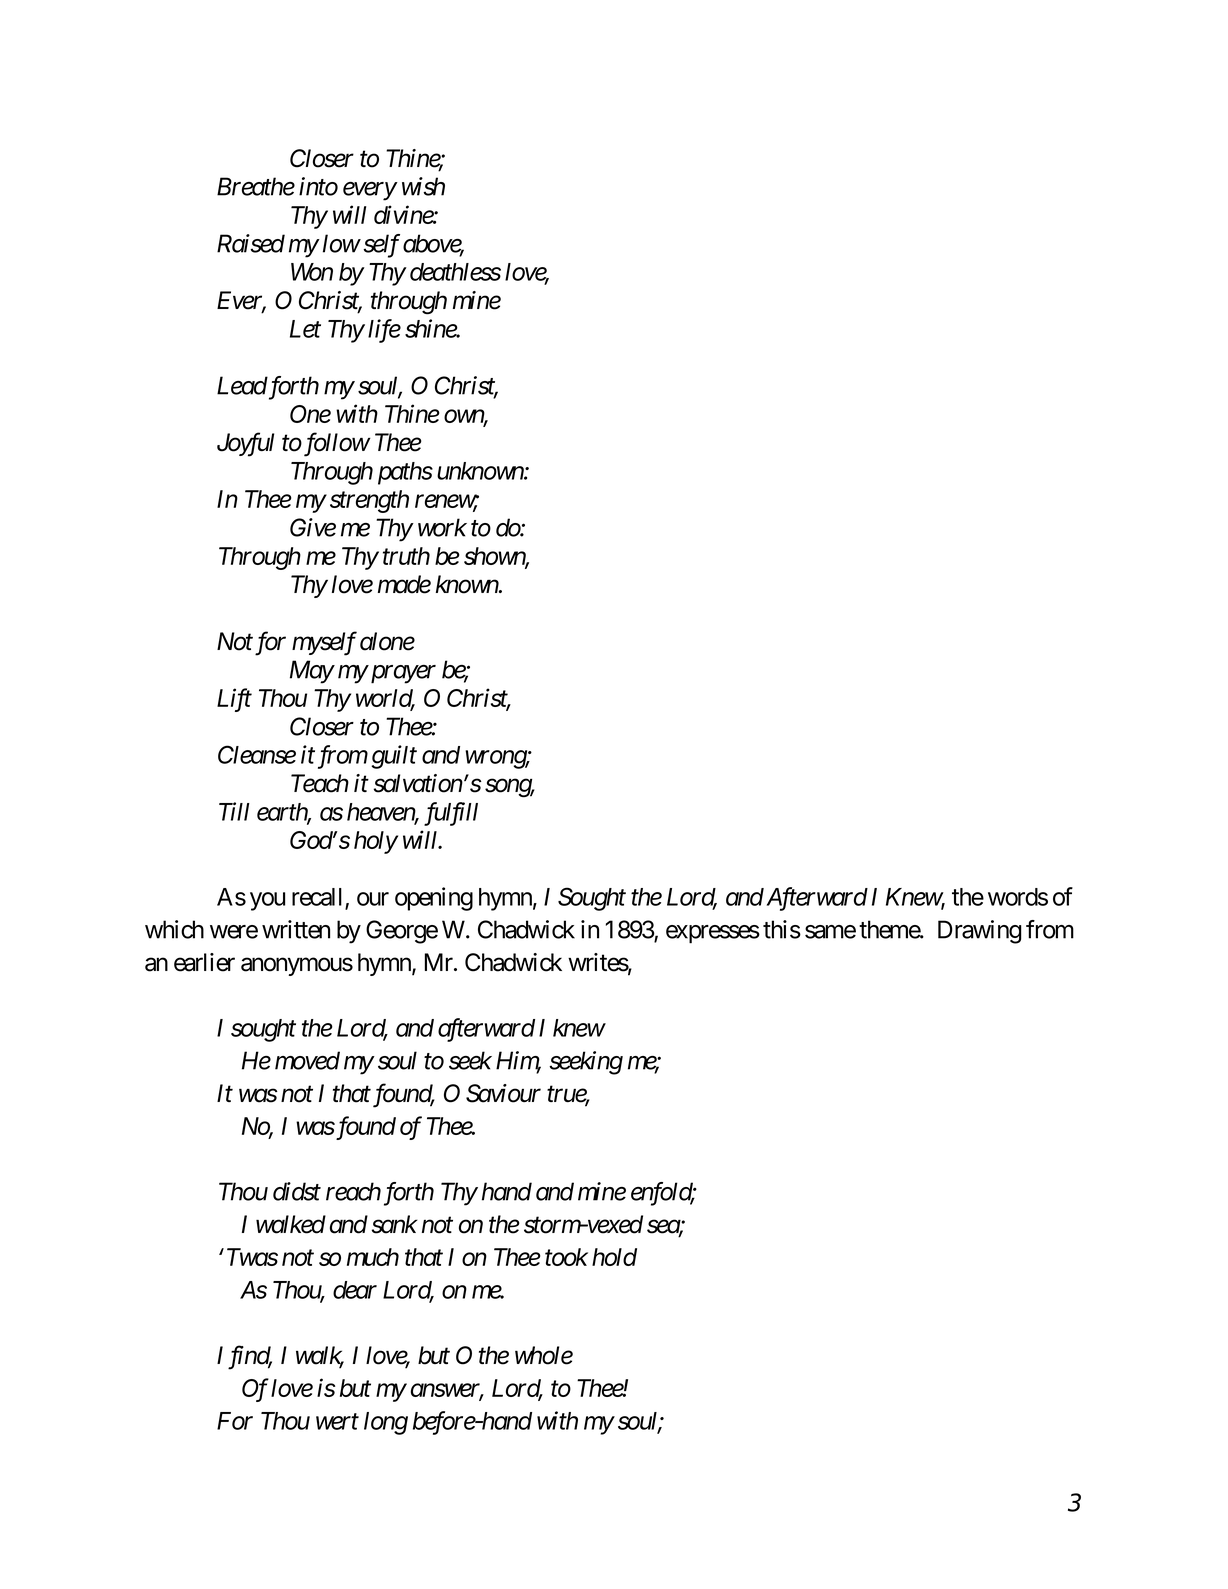 The image size is (1228, 1589). Describe the element at coordinates (614, 1257) in the screenshot. I see `hold` at that location.
